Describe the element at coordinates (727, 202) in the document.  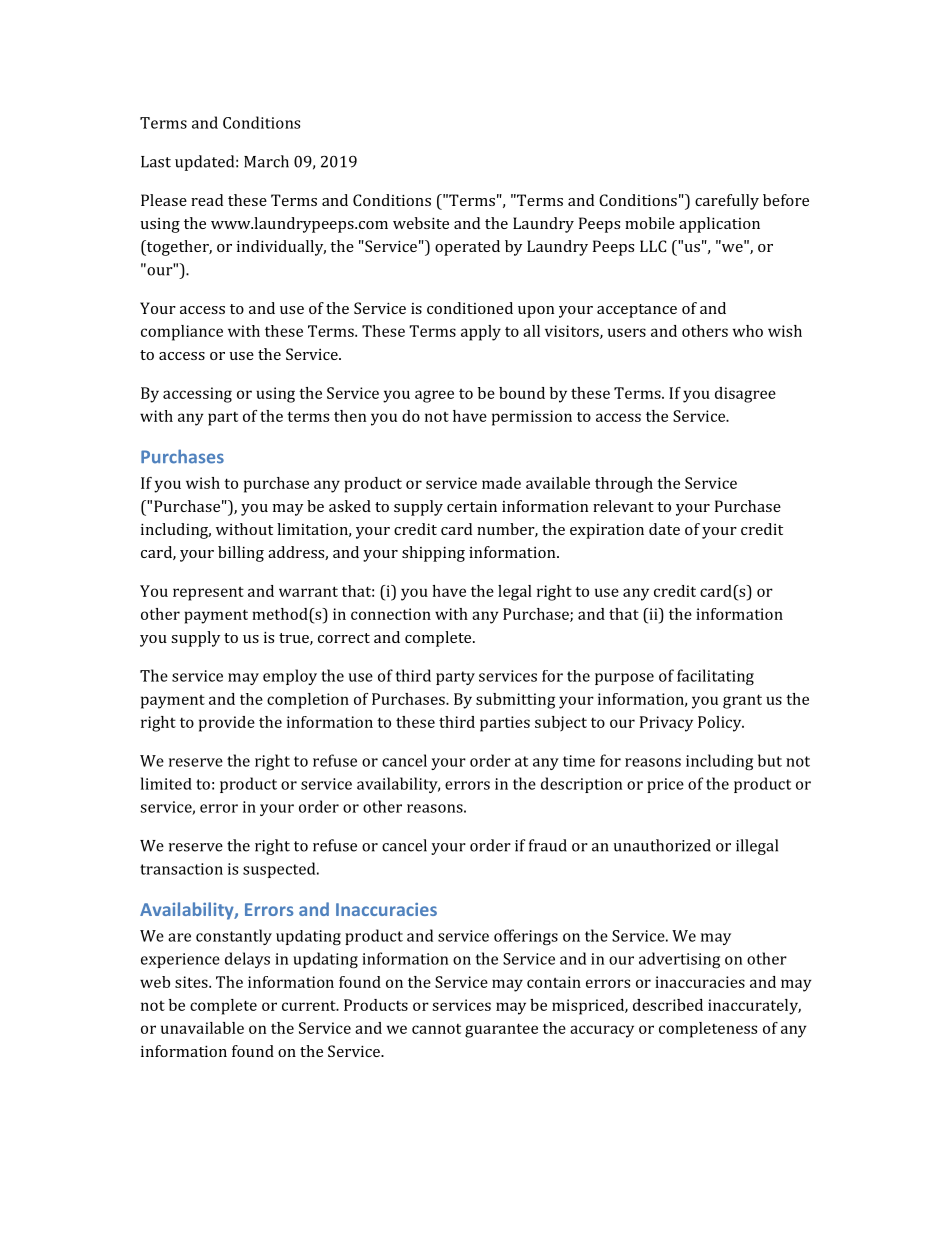
I see `carefully` at that location.
